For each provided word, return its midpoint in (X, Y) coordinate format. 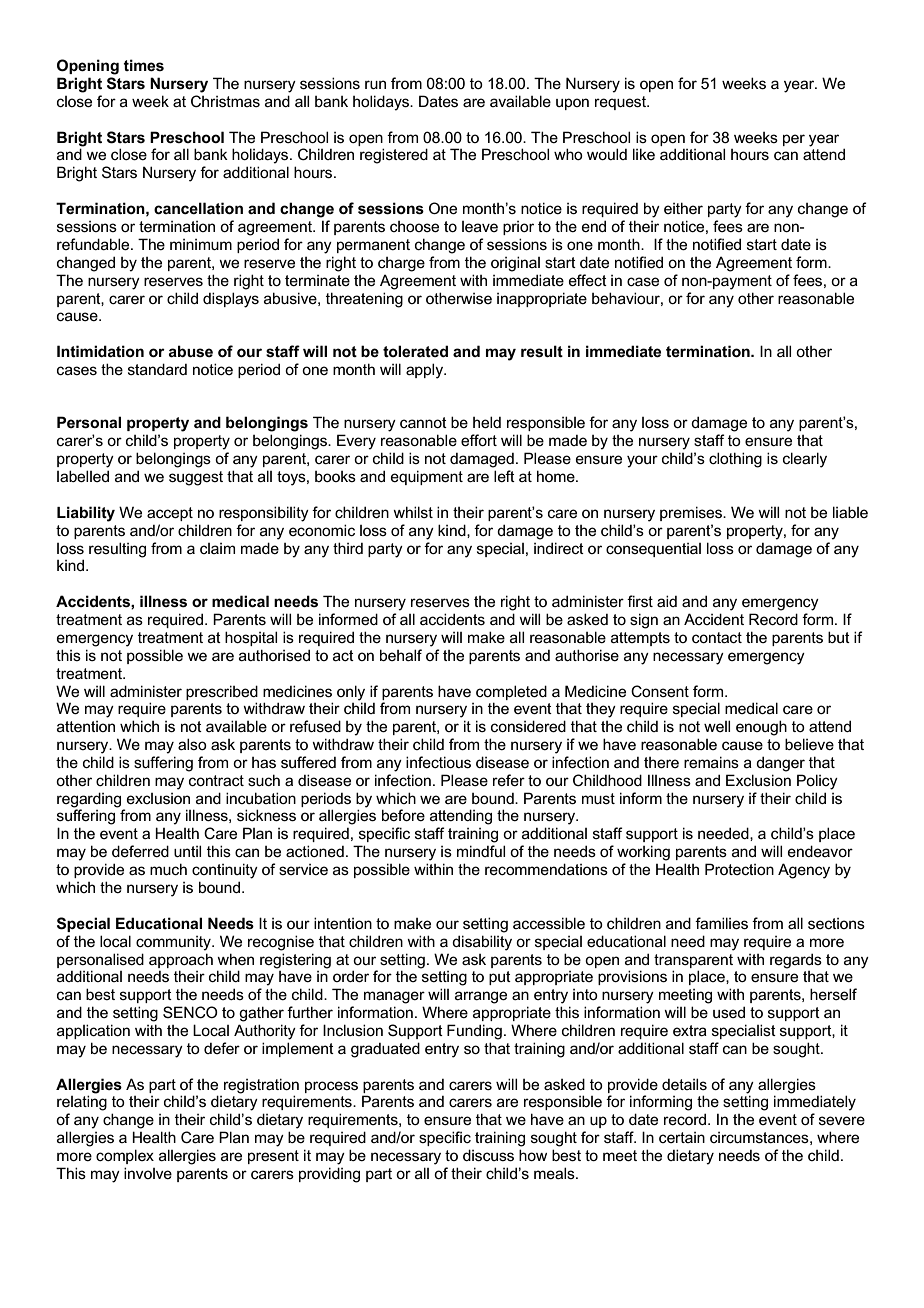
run (375, 84)
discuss (488, 1155)
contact (717, 637)
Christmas (225, 101)
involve (148, 1173)
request (621, 103)
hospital (251, 638)
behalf (401, 655)
